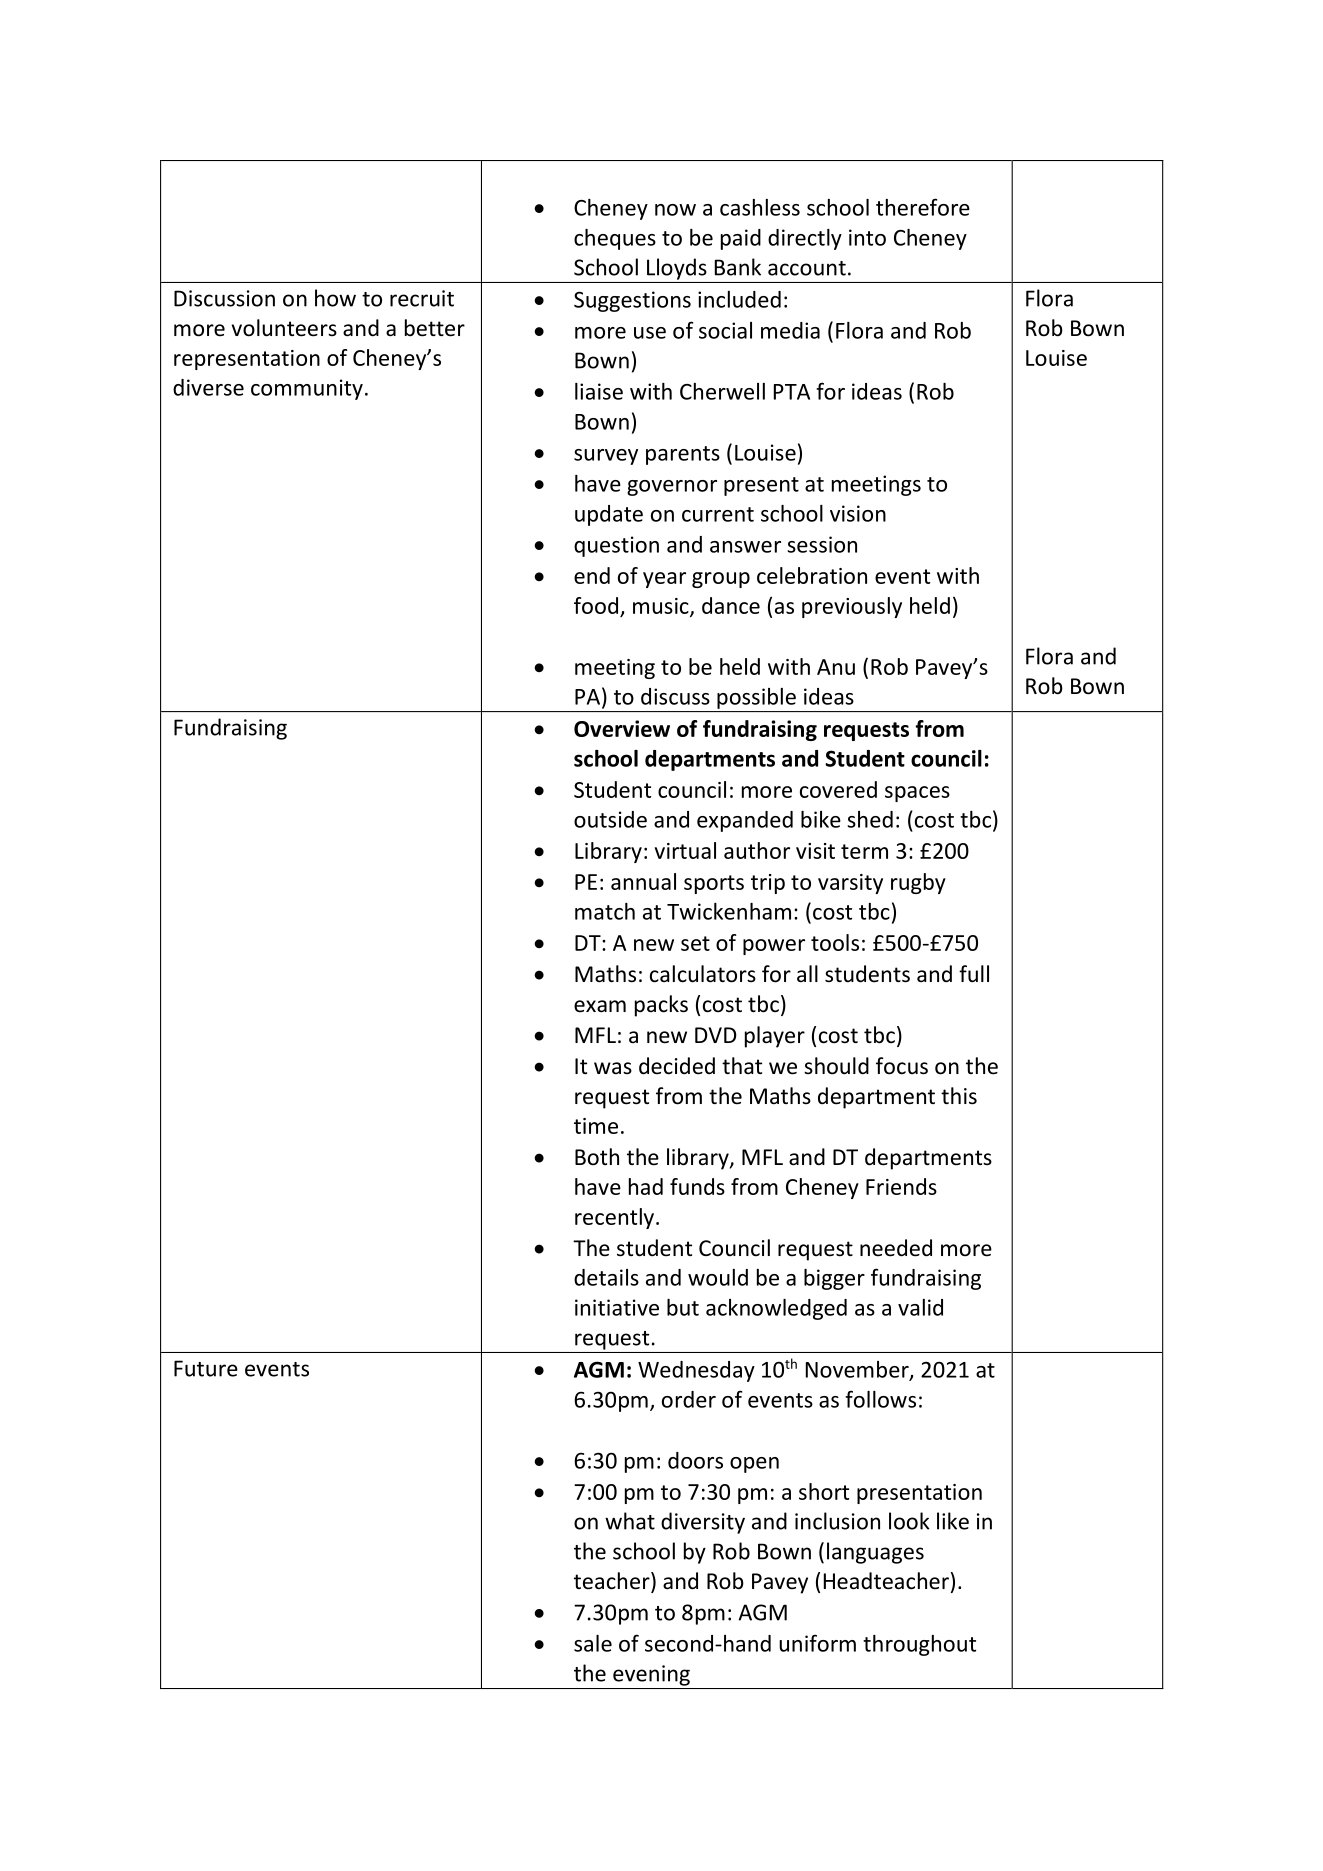 The image size is (1323, 1871). What do you see at coordinates (335, 298) in the page?
I see `how` at bounding box center [335, 298].
